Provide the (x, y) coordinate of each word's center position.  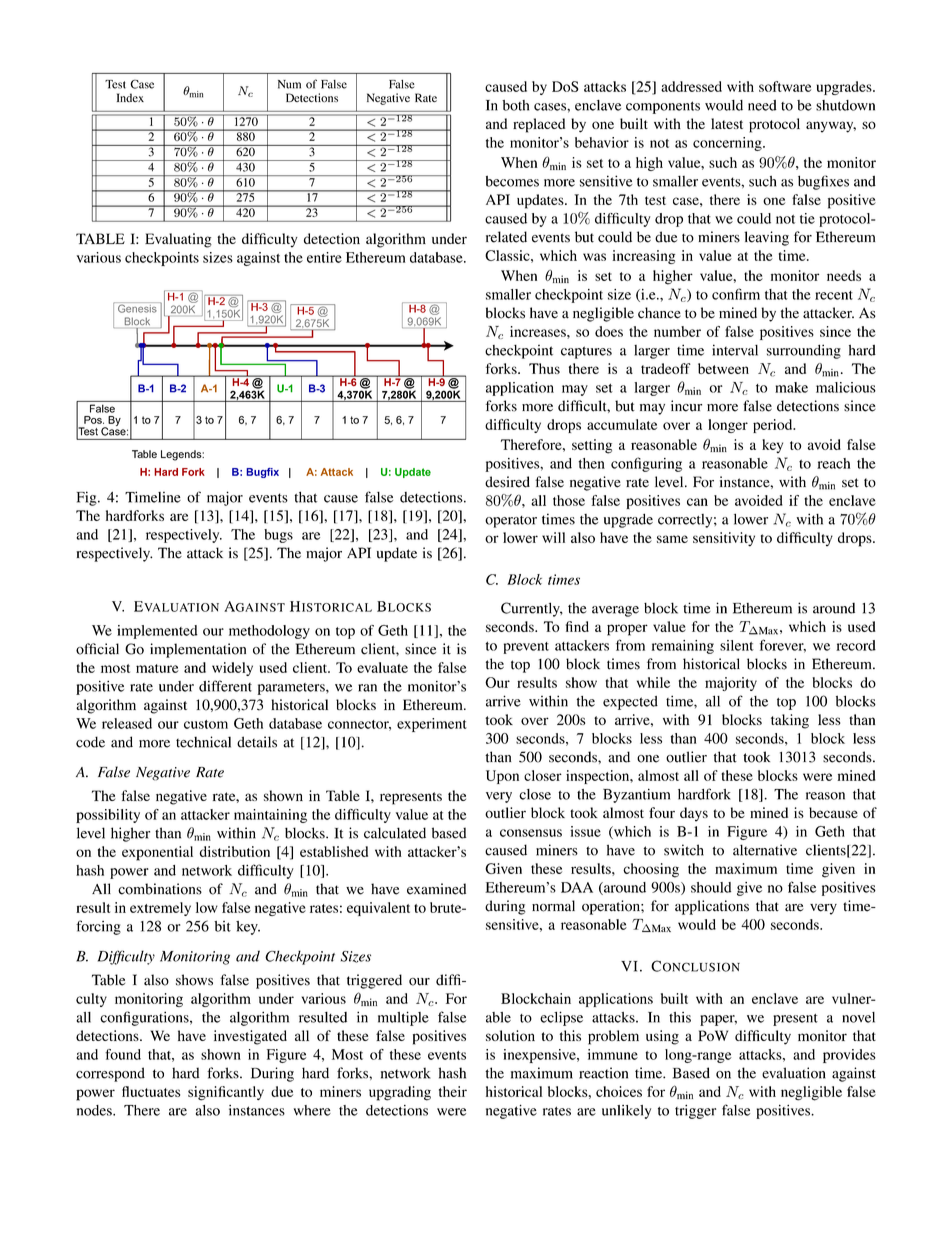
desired (507, 482)
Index (130, 97)
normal (553, 906)
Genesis (137, 307)
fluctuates (151, 1091)
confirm (736, 294)
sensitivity (724, 539)
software (785, 86)
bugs (278, 536)
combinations (160, 889)
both (515, 105)
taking (790, 721)
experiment (432, 725)
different (225, 686)
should (711, 887)
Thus (544, 368)
